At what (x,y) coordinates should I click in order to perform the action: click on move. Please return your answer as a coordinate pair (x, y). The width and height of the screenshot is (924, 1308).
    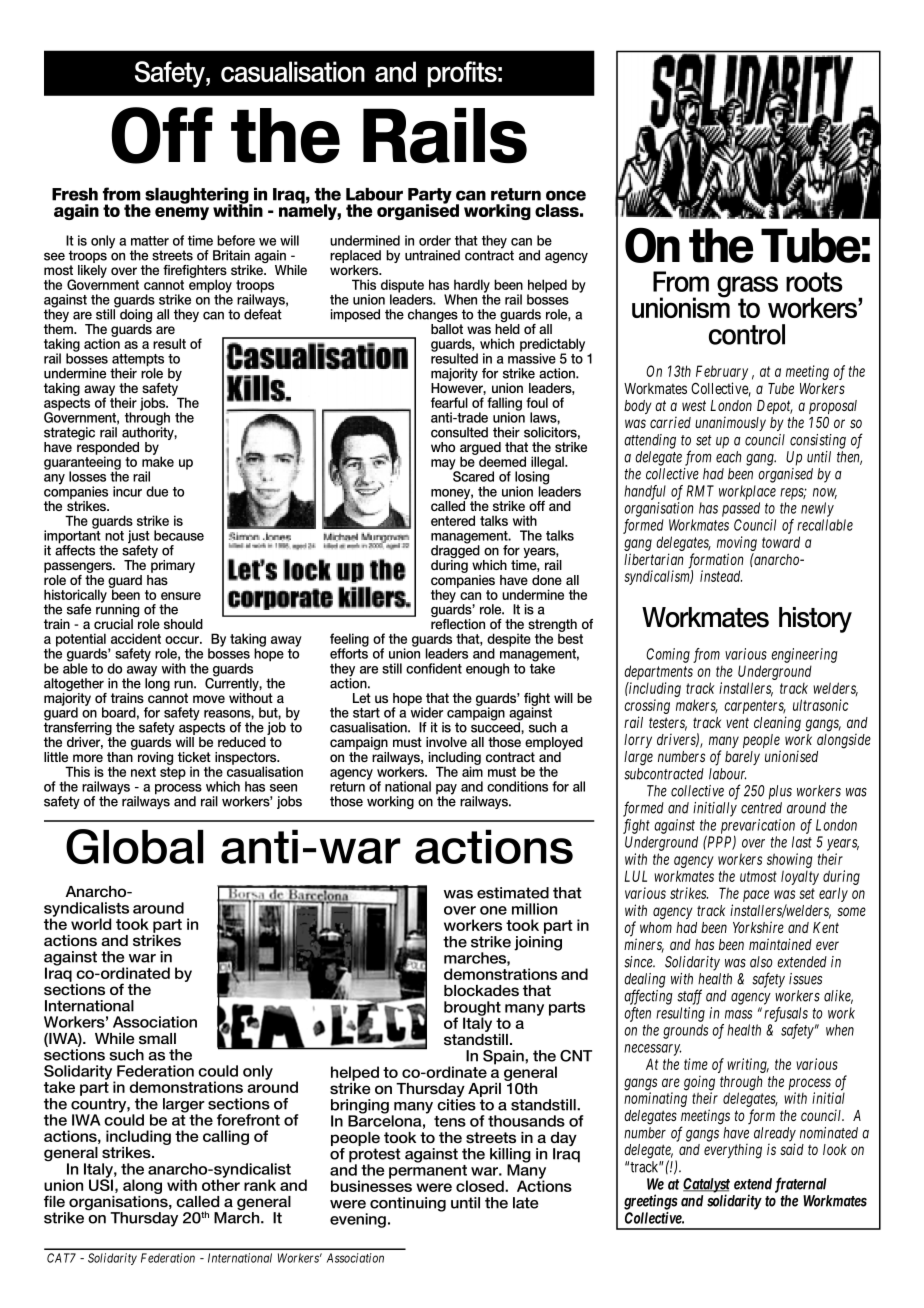
    Looking at the image, I should click on (209, 699).
